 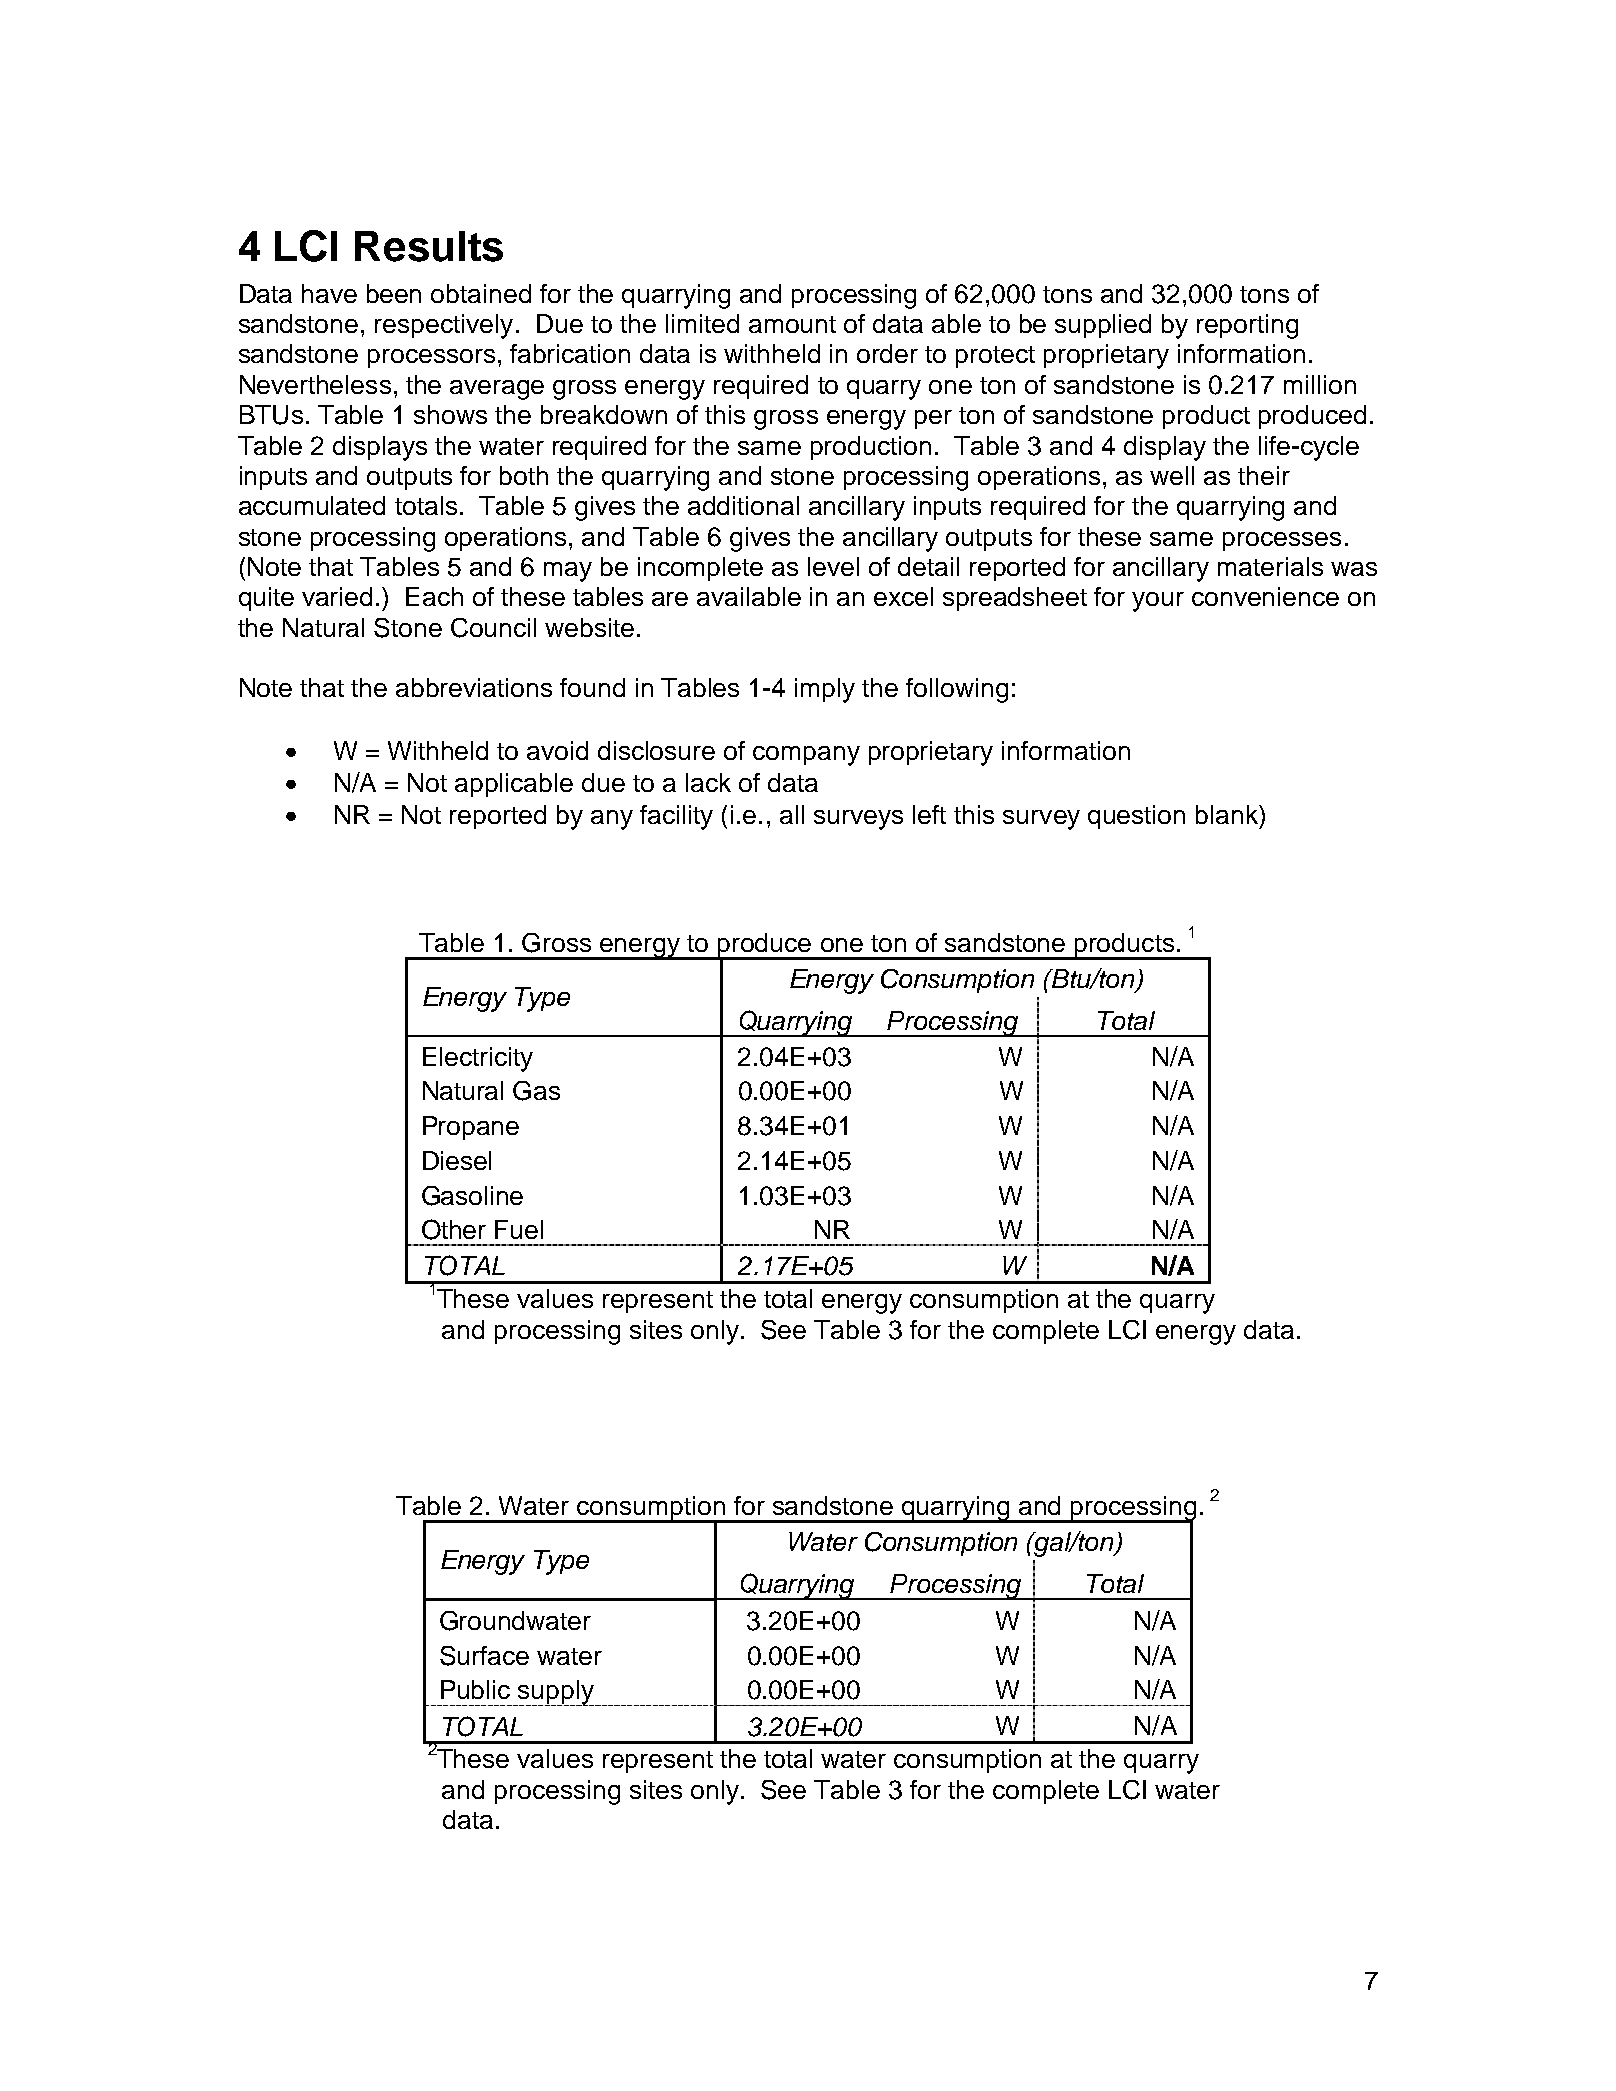 What do you see at coordinates (394, 293) in the document?
I see `been` at bounding box center [394, 293].
